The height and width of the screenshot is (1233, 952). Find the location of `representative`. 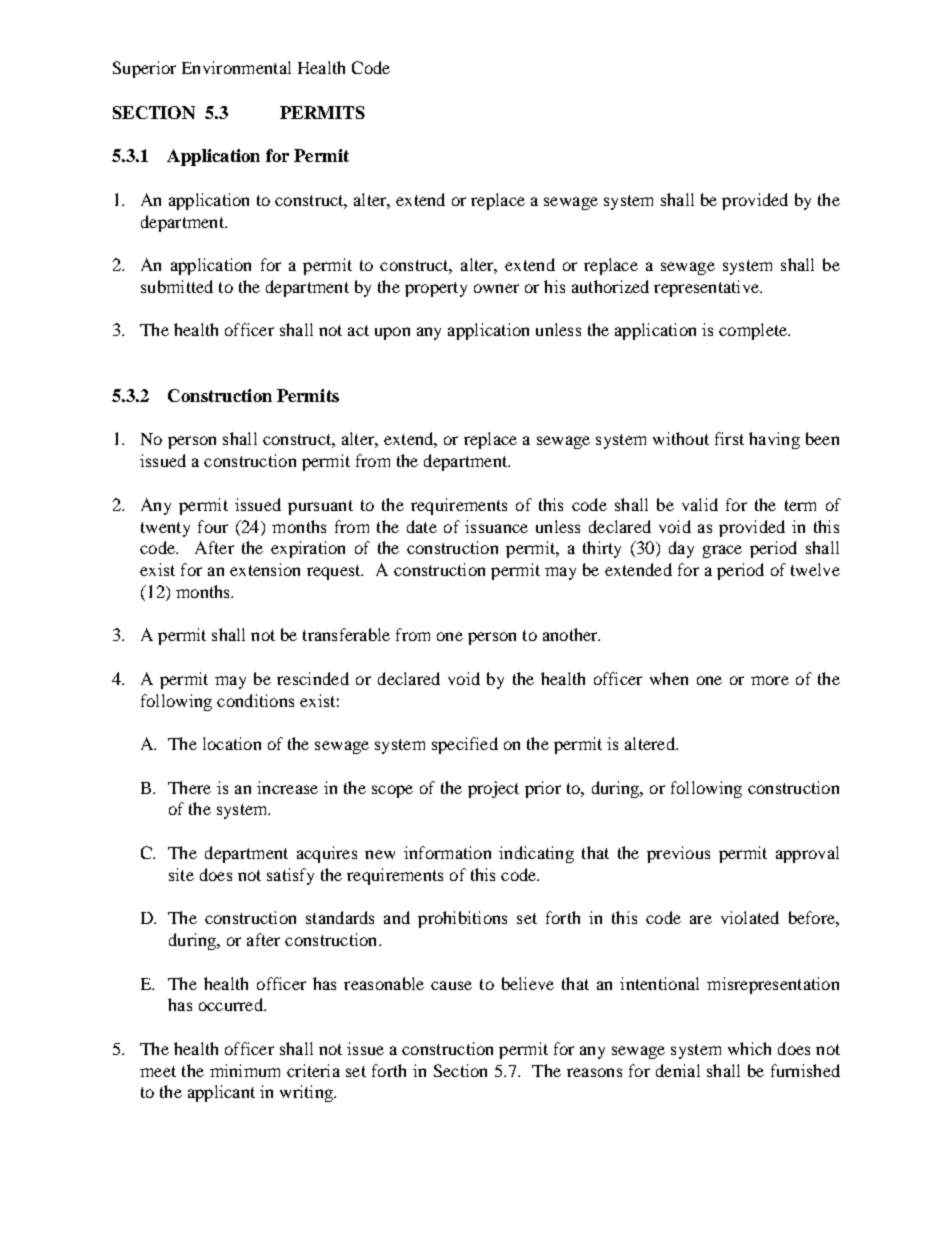

representative is located at coordinates (707, 288).
